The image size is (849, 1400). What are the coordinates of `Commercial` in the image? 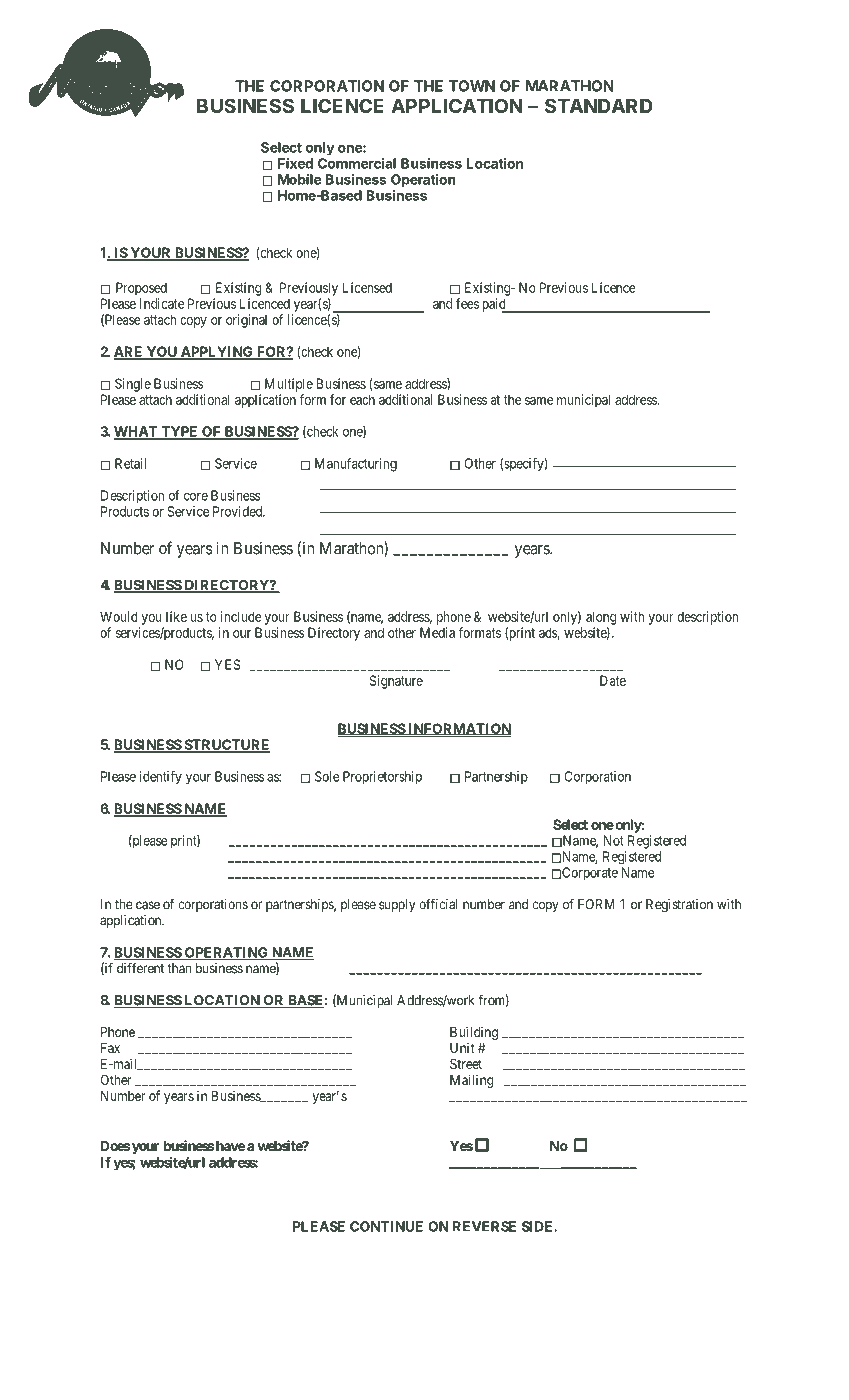 It's located at (357, 163).
